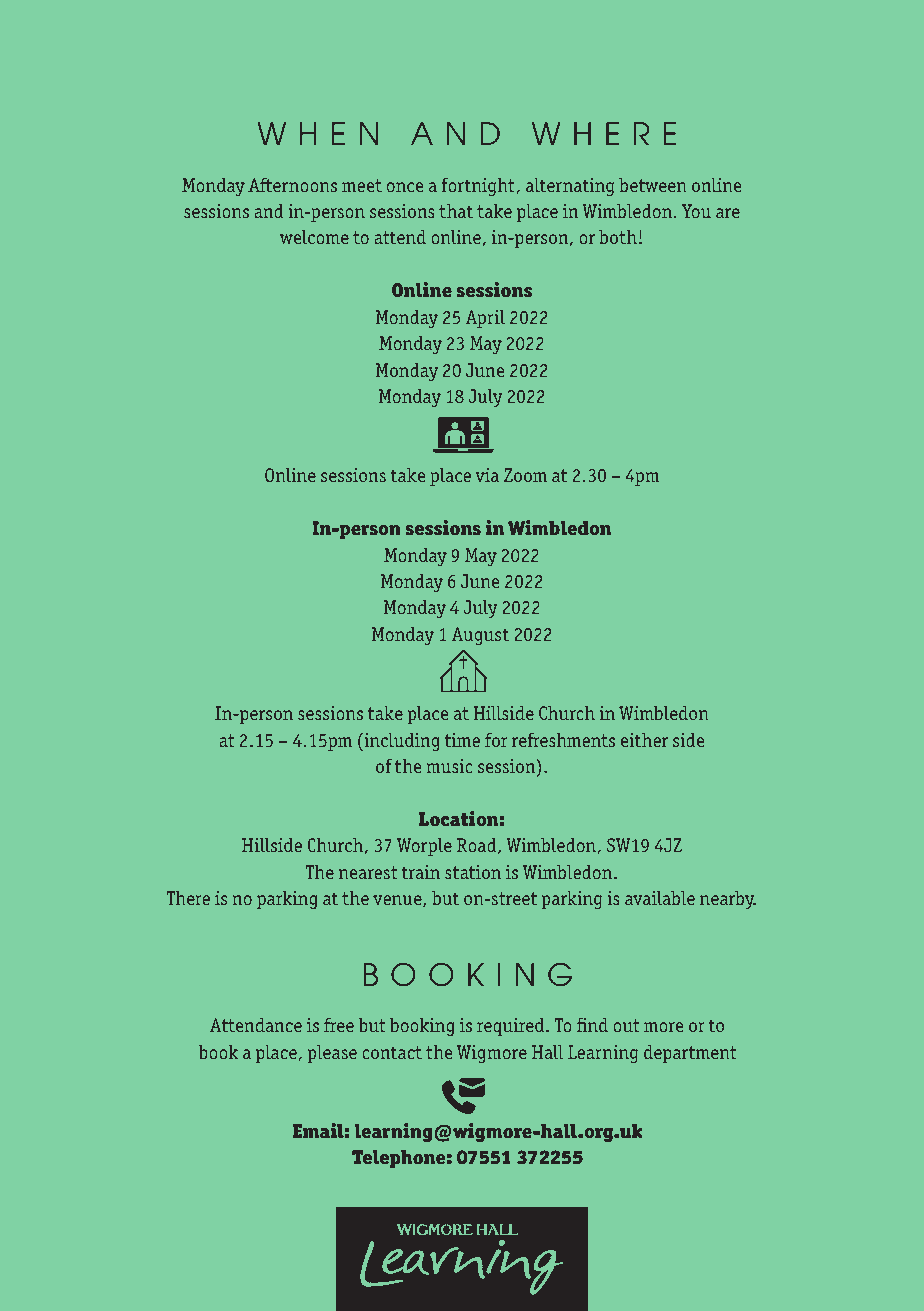  I want to click on April, so click(485, 319).
